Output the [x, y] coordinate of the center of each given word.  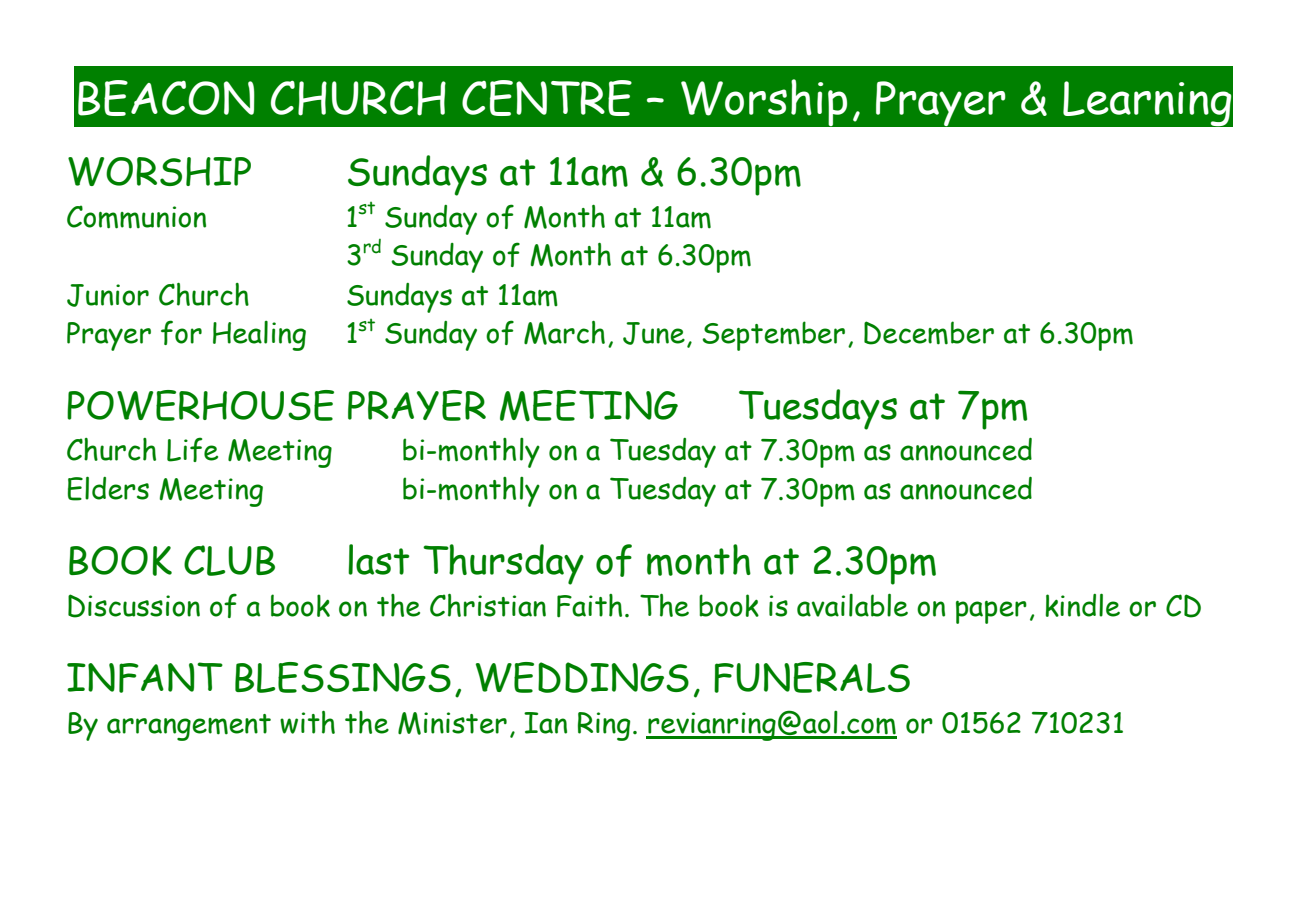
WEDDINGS [582, 677]
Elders [108, 488]
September [773, 336]
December [929, 333]
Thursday [503, 564]
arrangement [189, 727]
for [181, 332]
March [564, 333]
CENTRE [547, 98]
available [852, 605]
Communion [136, 217]
